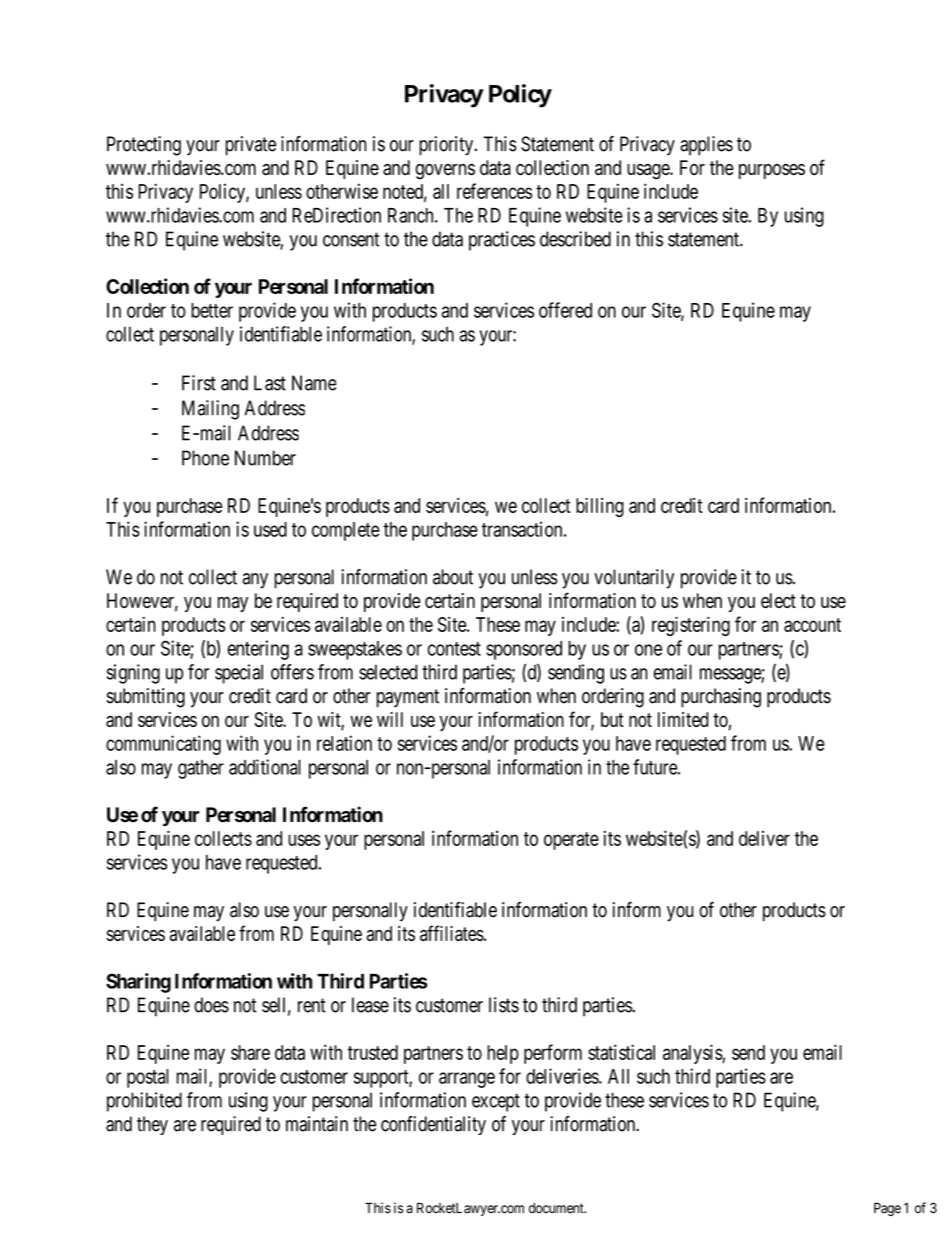  I want to click on billing, so click(600, 507).
